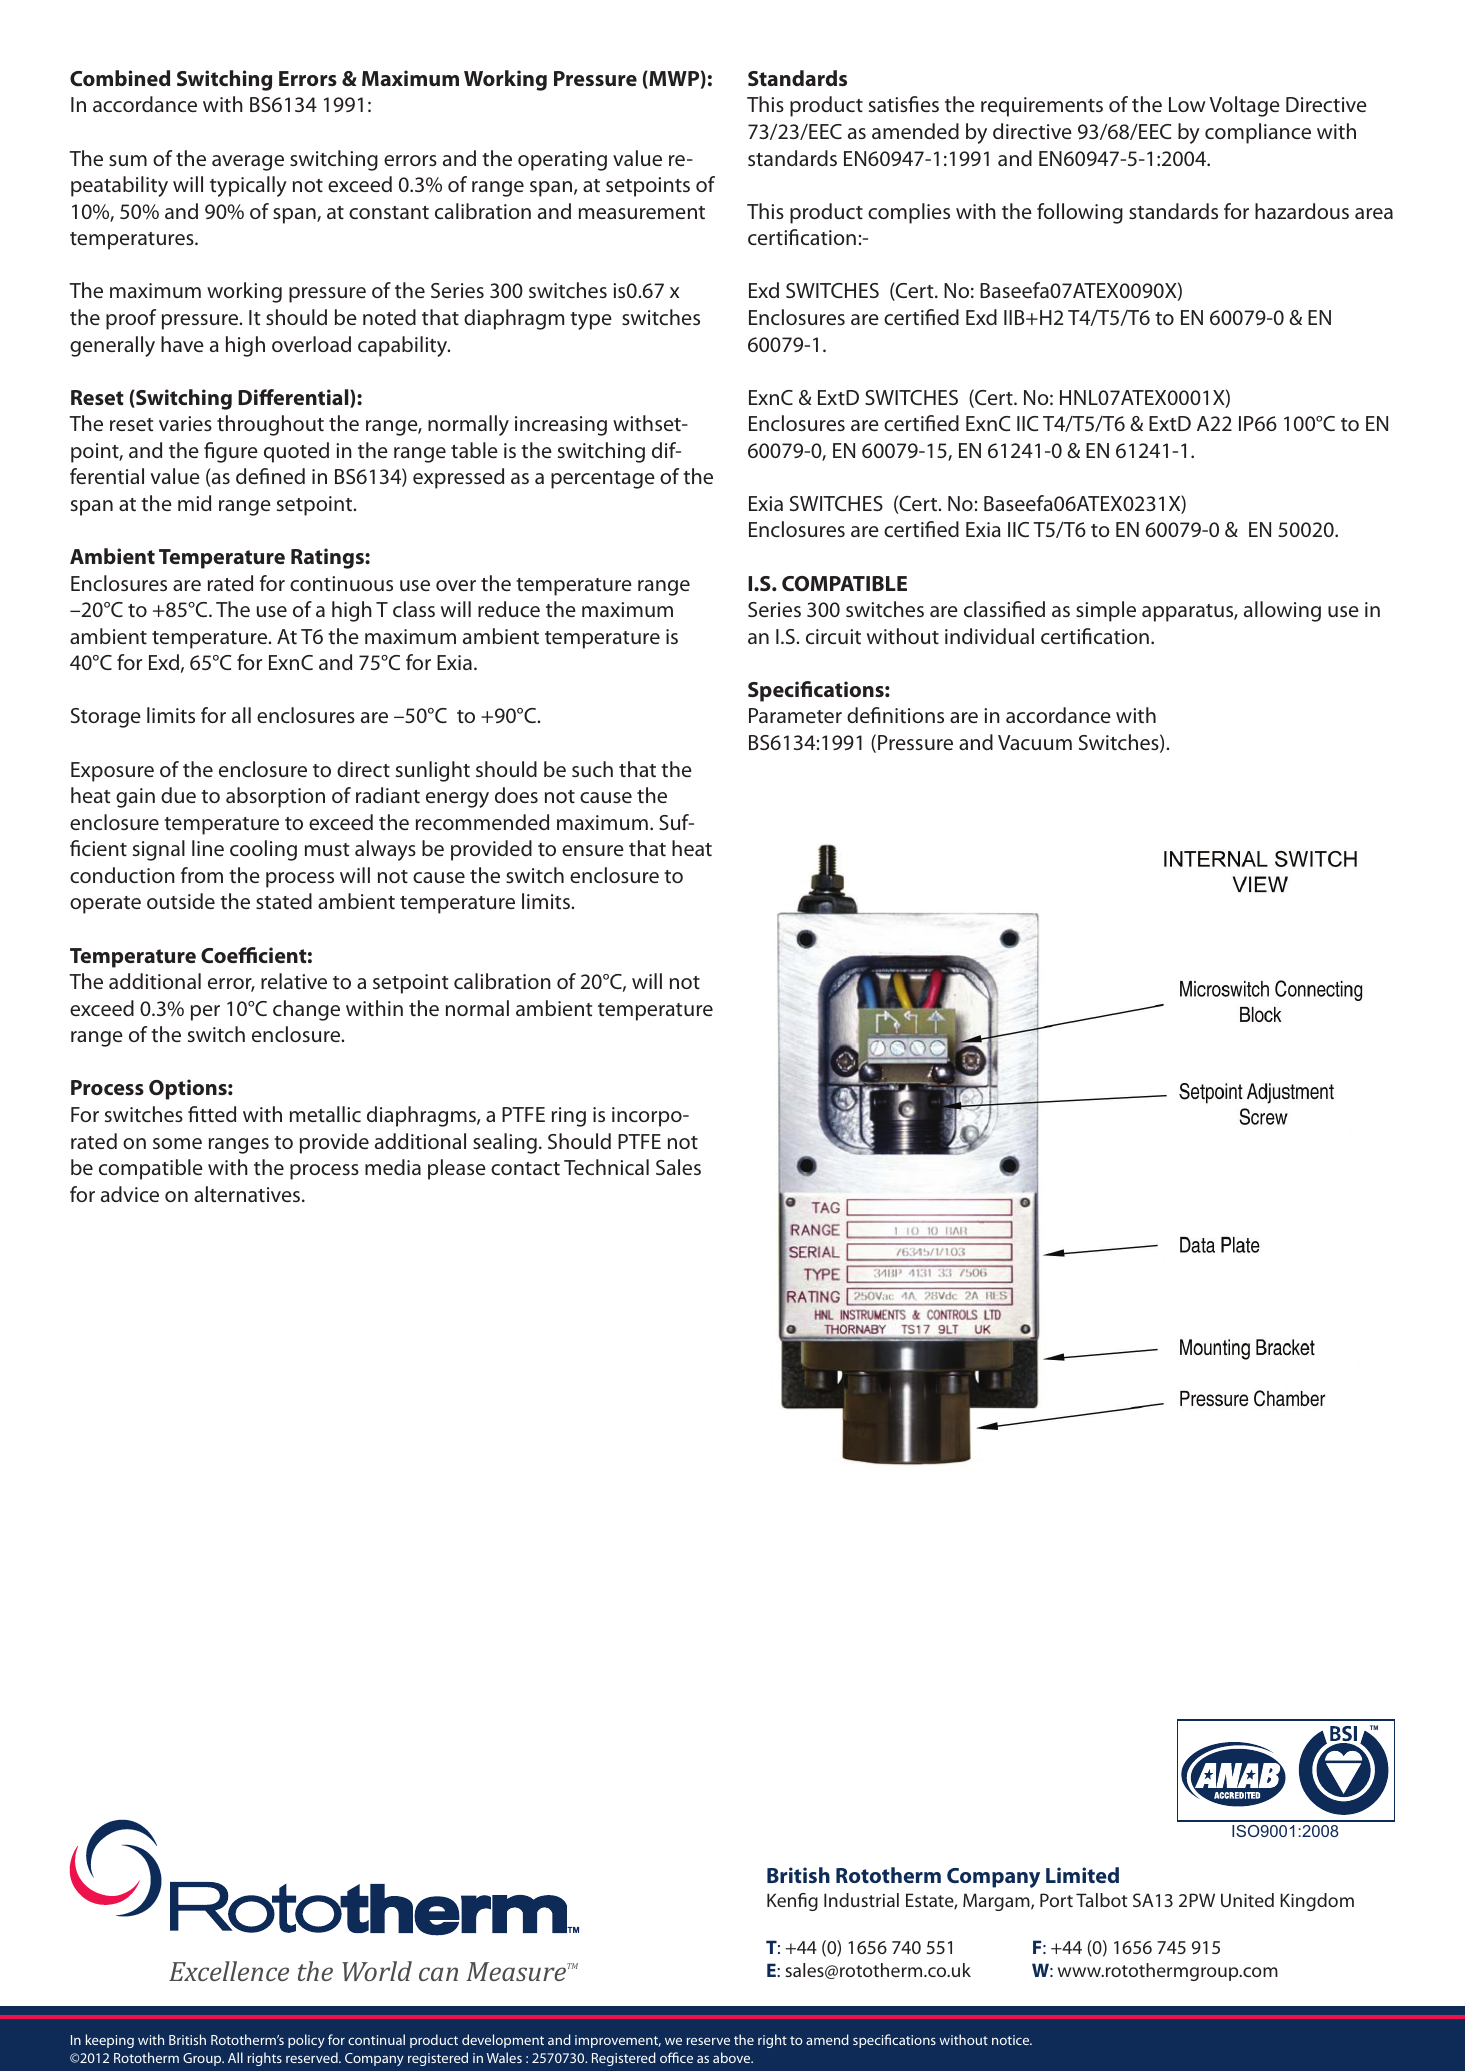 This image has height=2071, width=1465. What do you see at coordinates (733, 2057) in the image?
I see `above` at bounding box center [733, 2057].
